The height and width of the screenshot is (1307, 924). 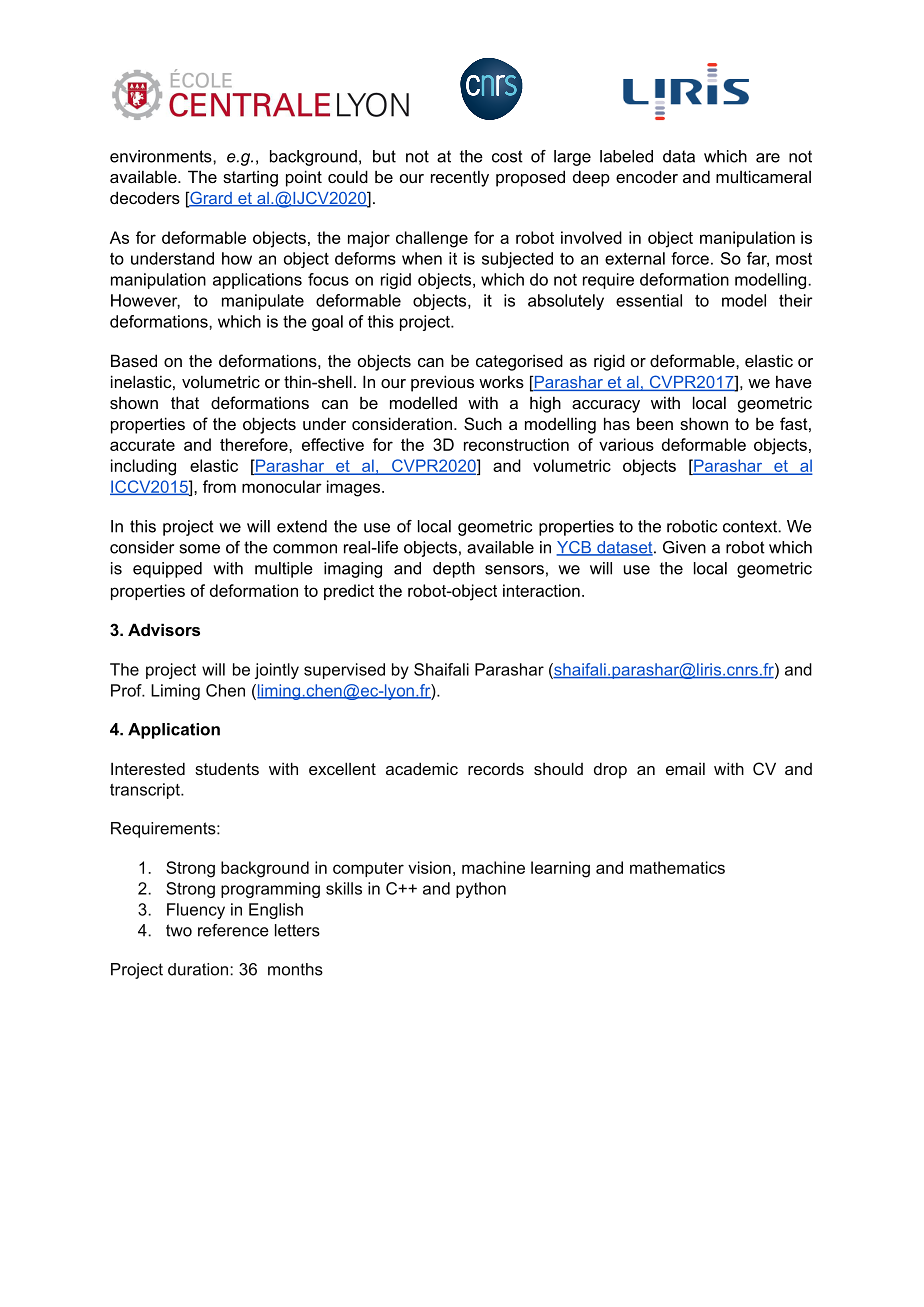 What do you see at coordinates (344, 671) in the screenshot?
I see `supervised` at bounding box center [344, 671].
